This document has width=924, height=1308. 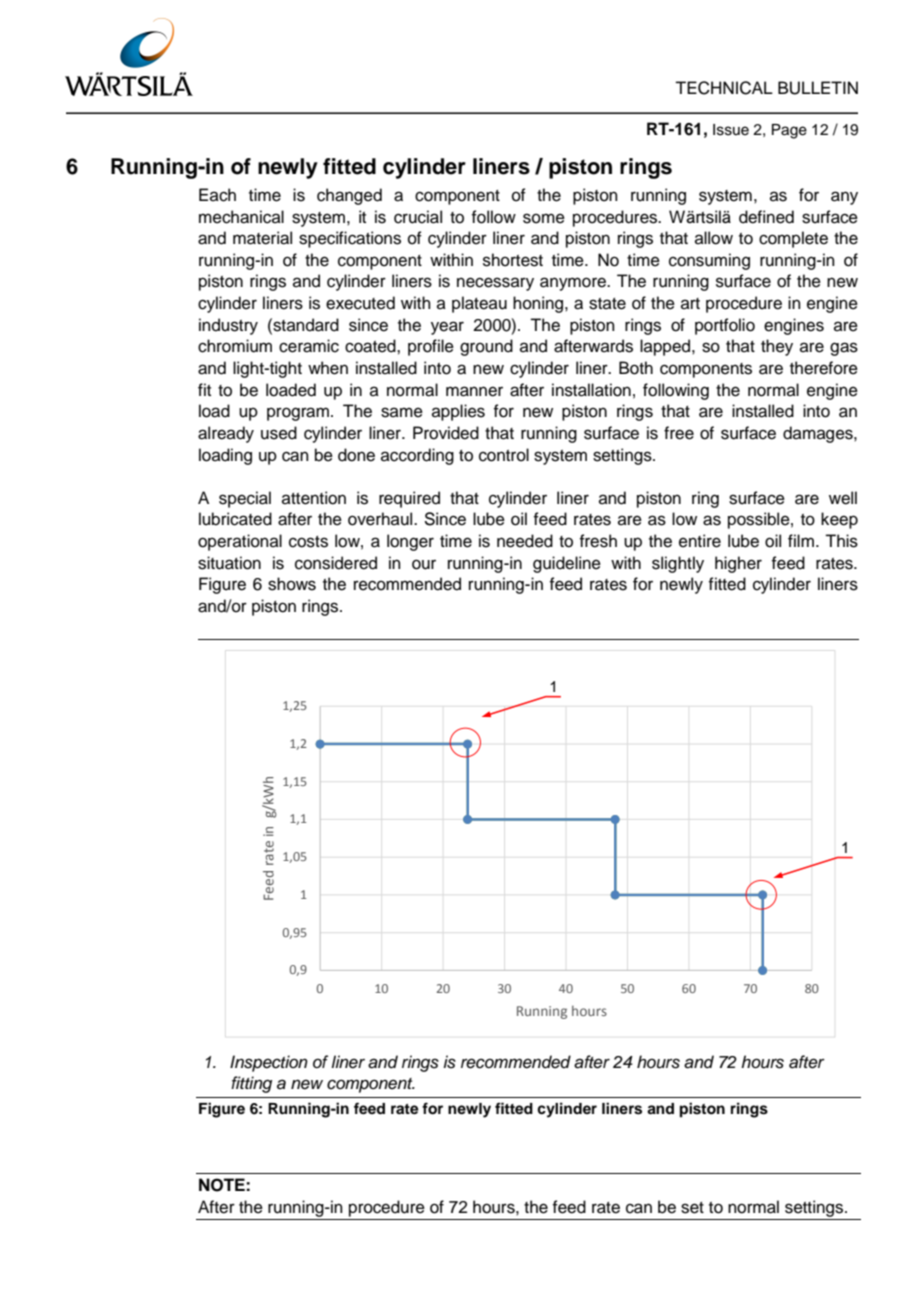 I want to click on Inspection, so click(x=269, y=1063).
